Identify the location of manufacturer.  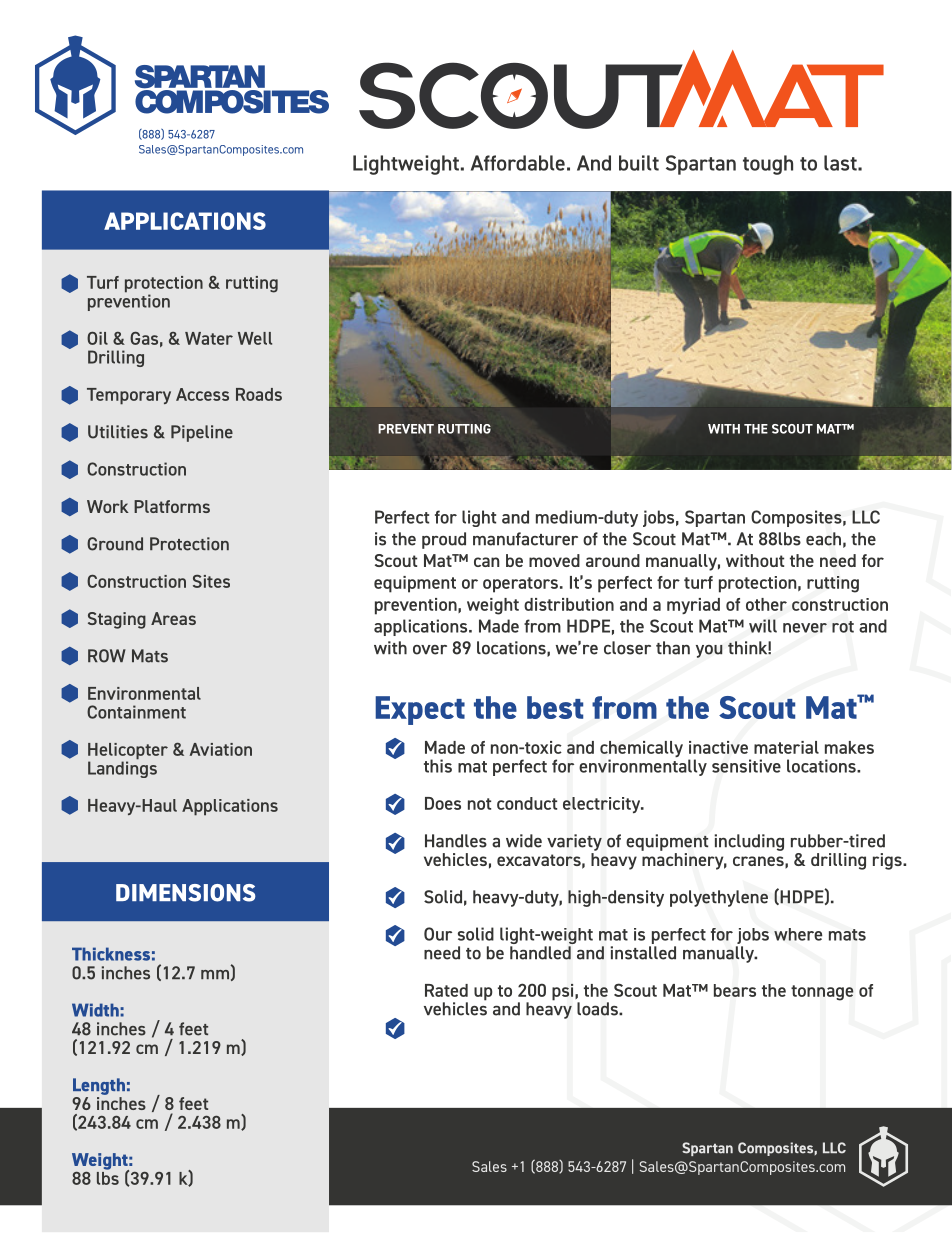
(525, 539).
